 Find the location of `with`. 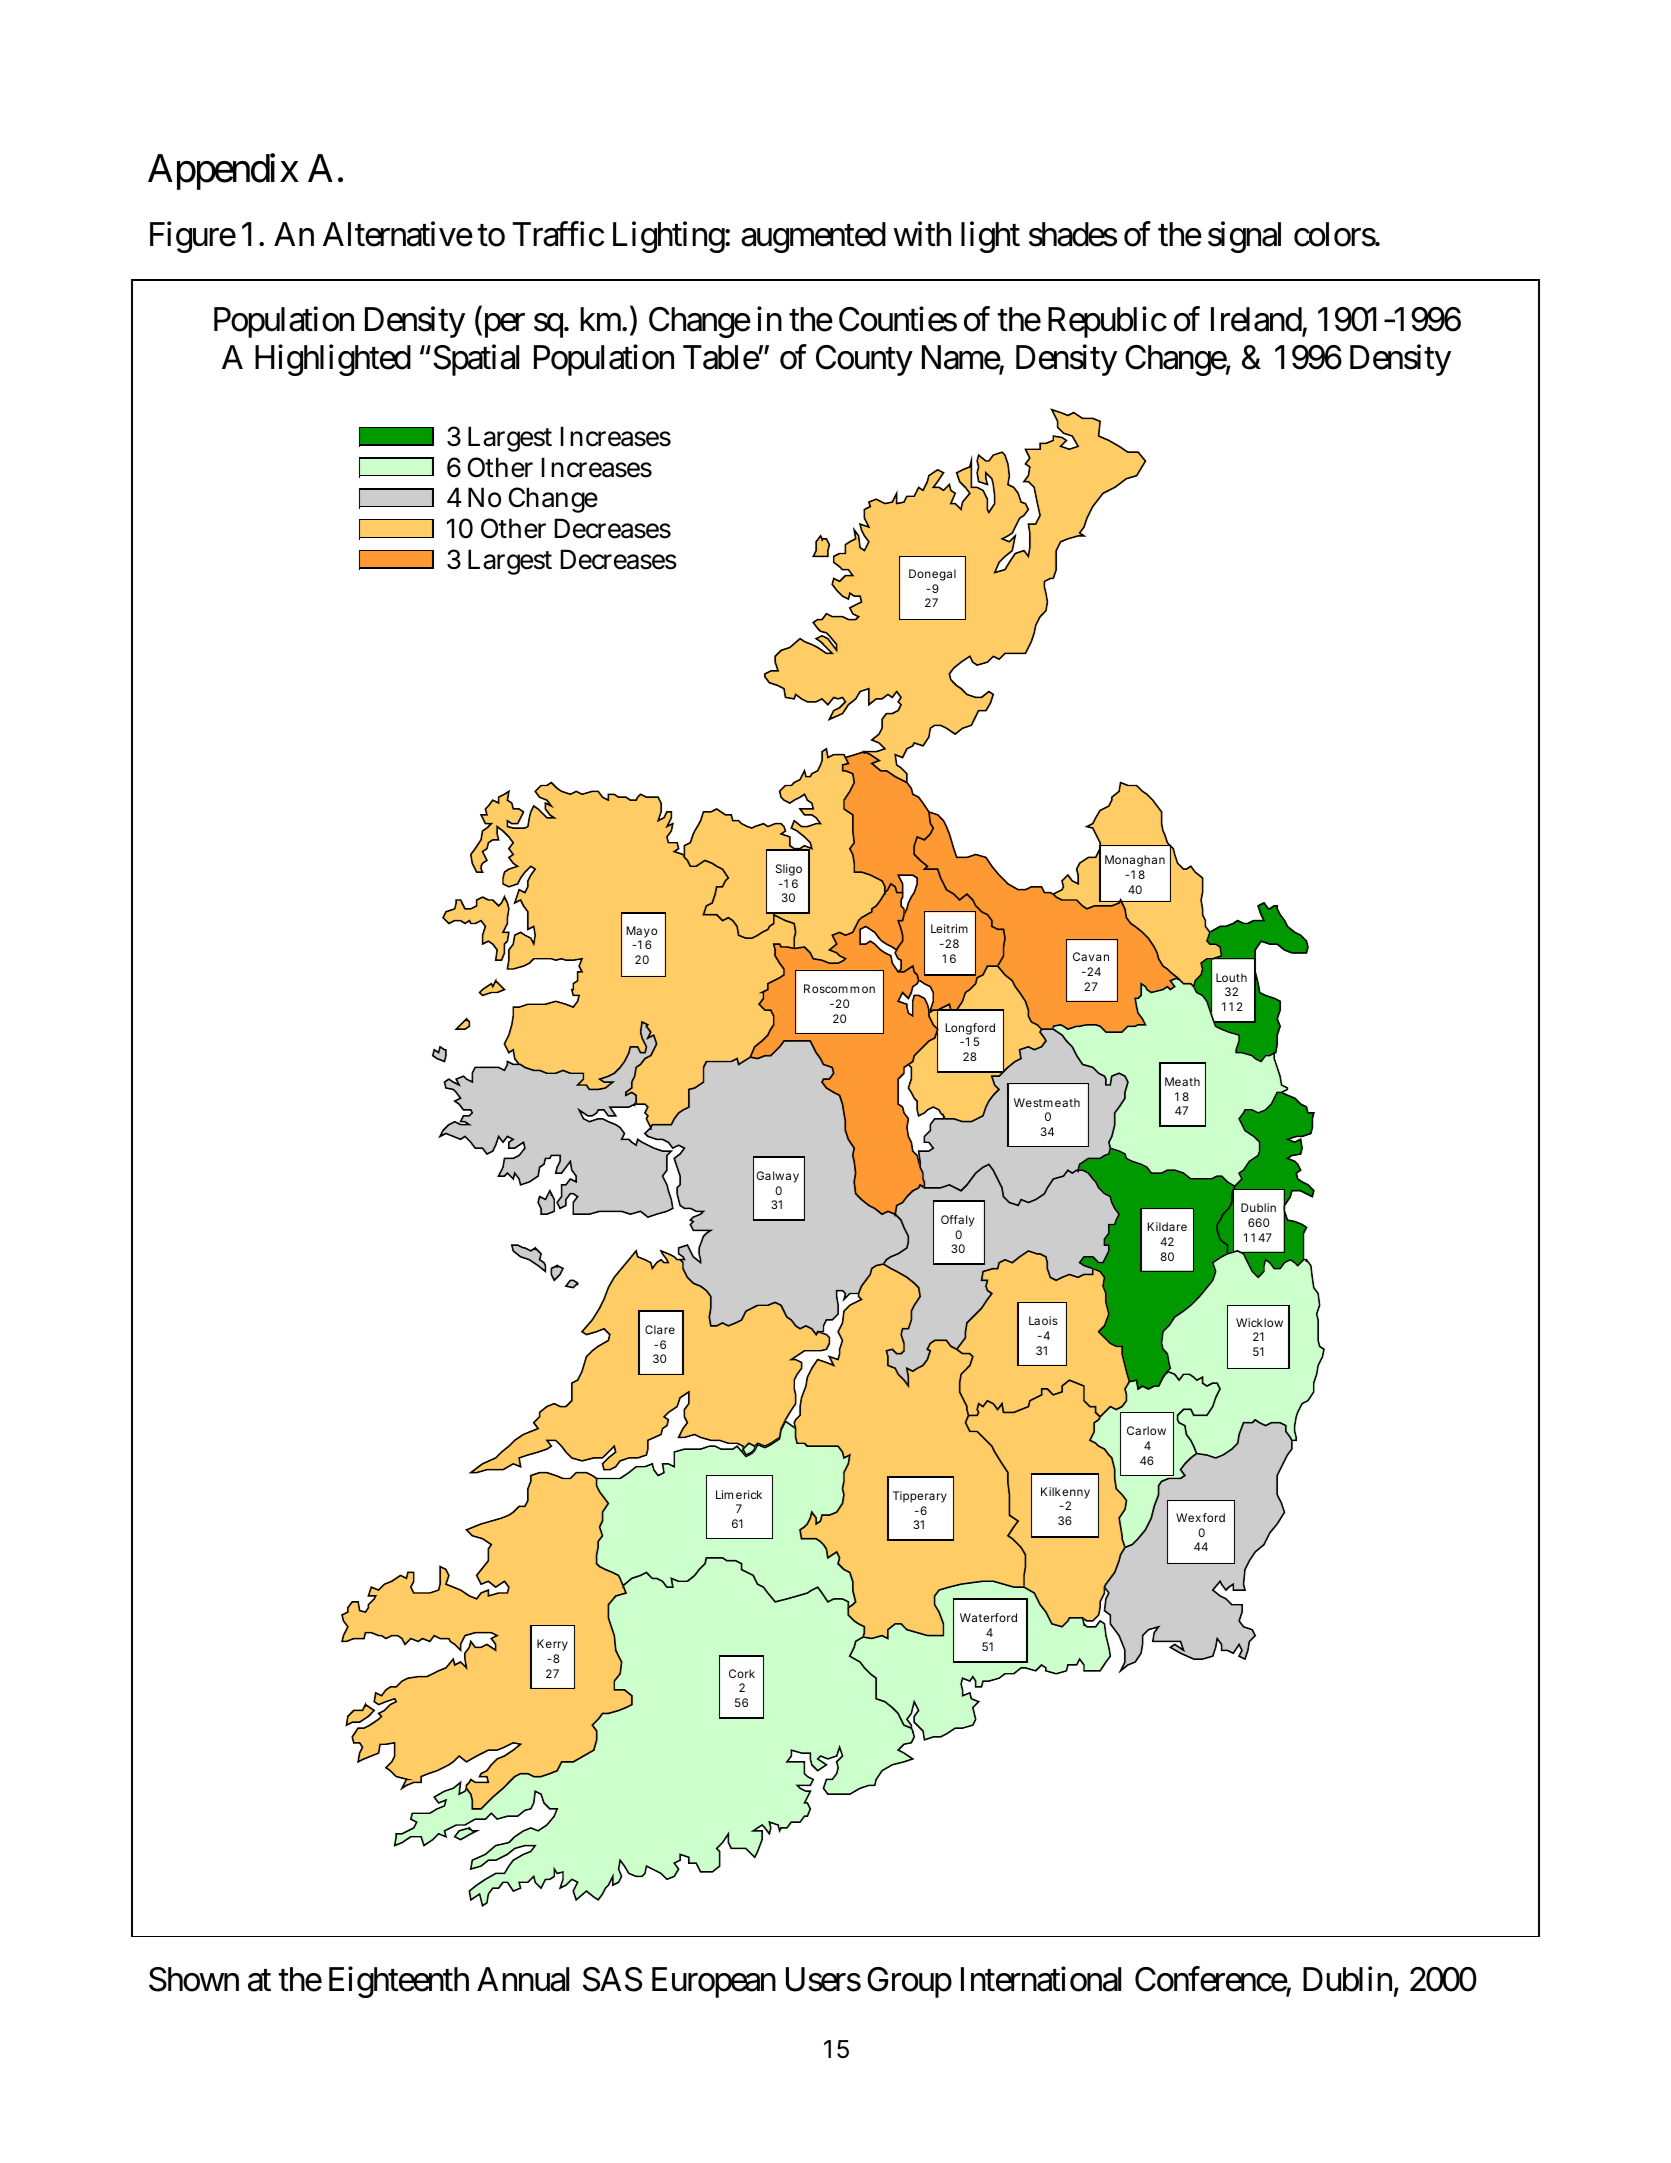

with is located at coordinates (922, 233).
